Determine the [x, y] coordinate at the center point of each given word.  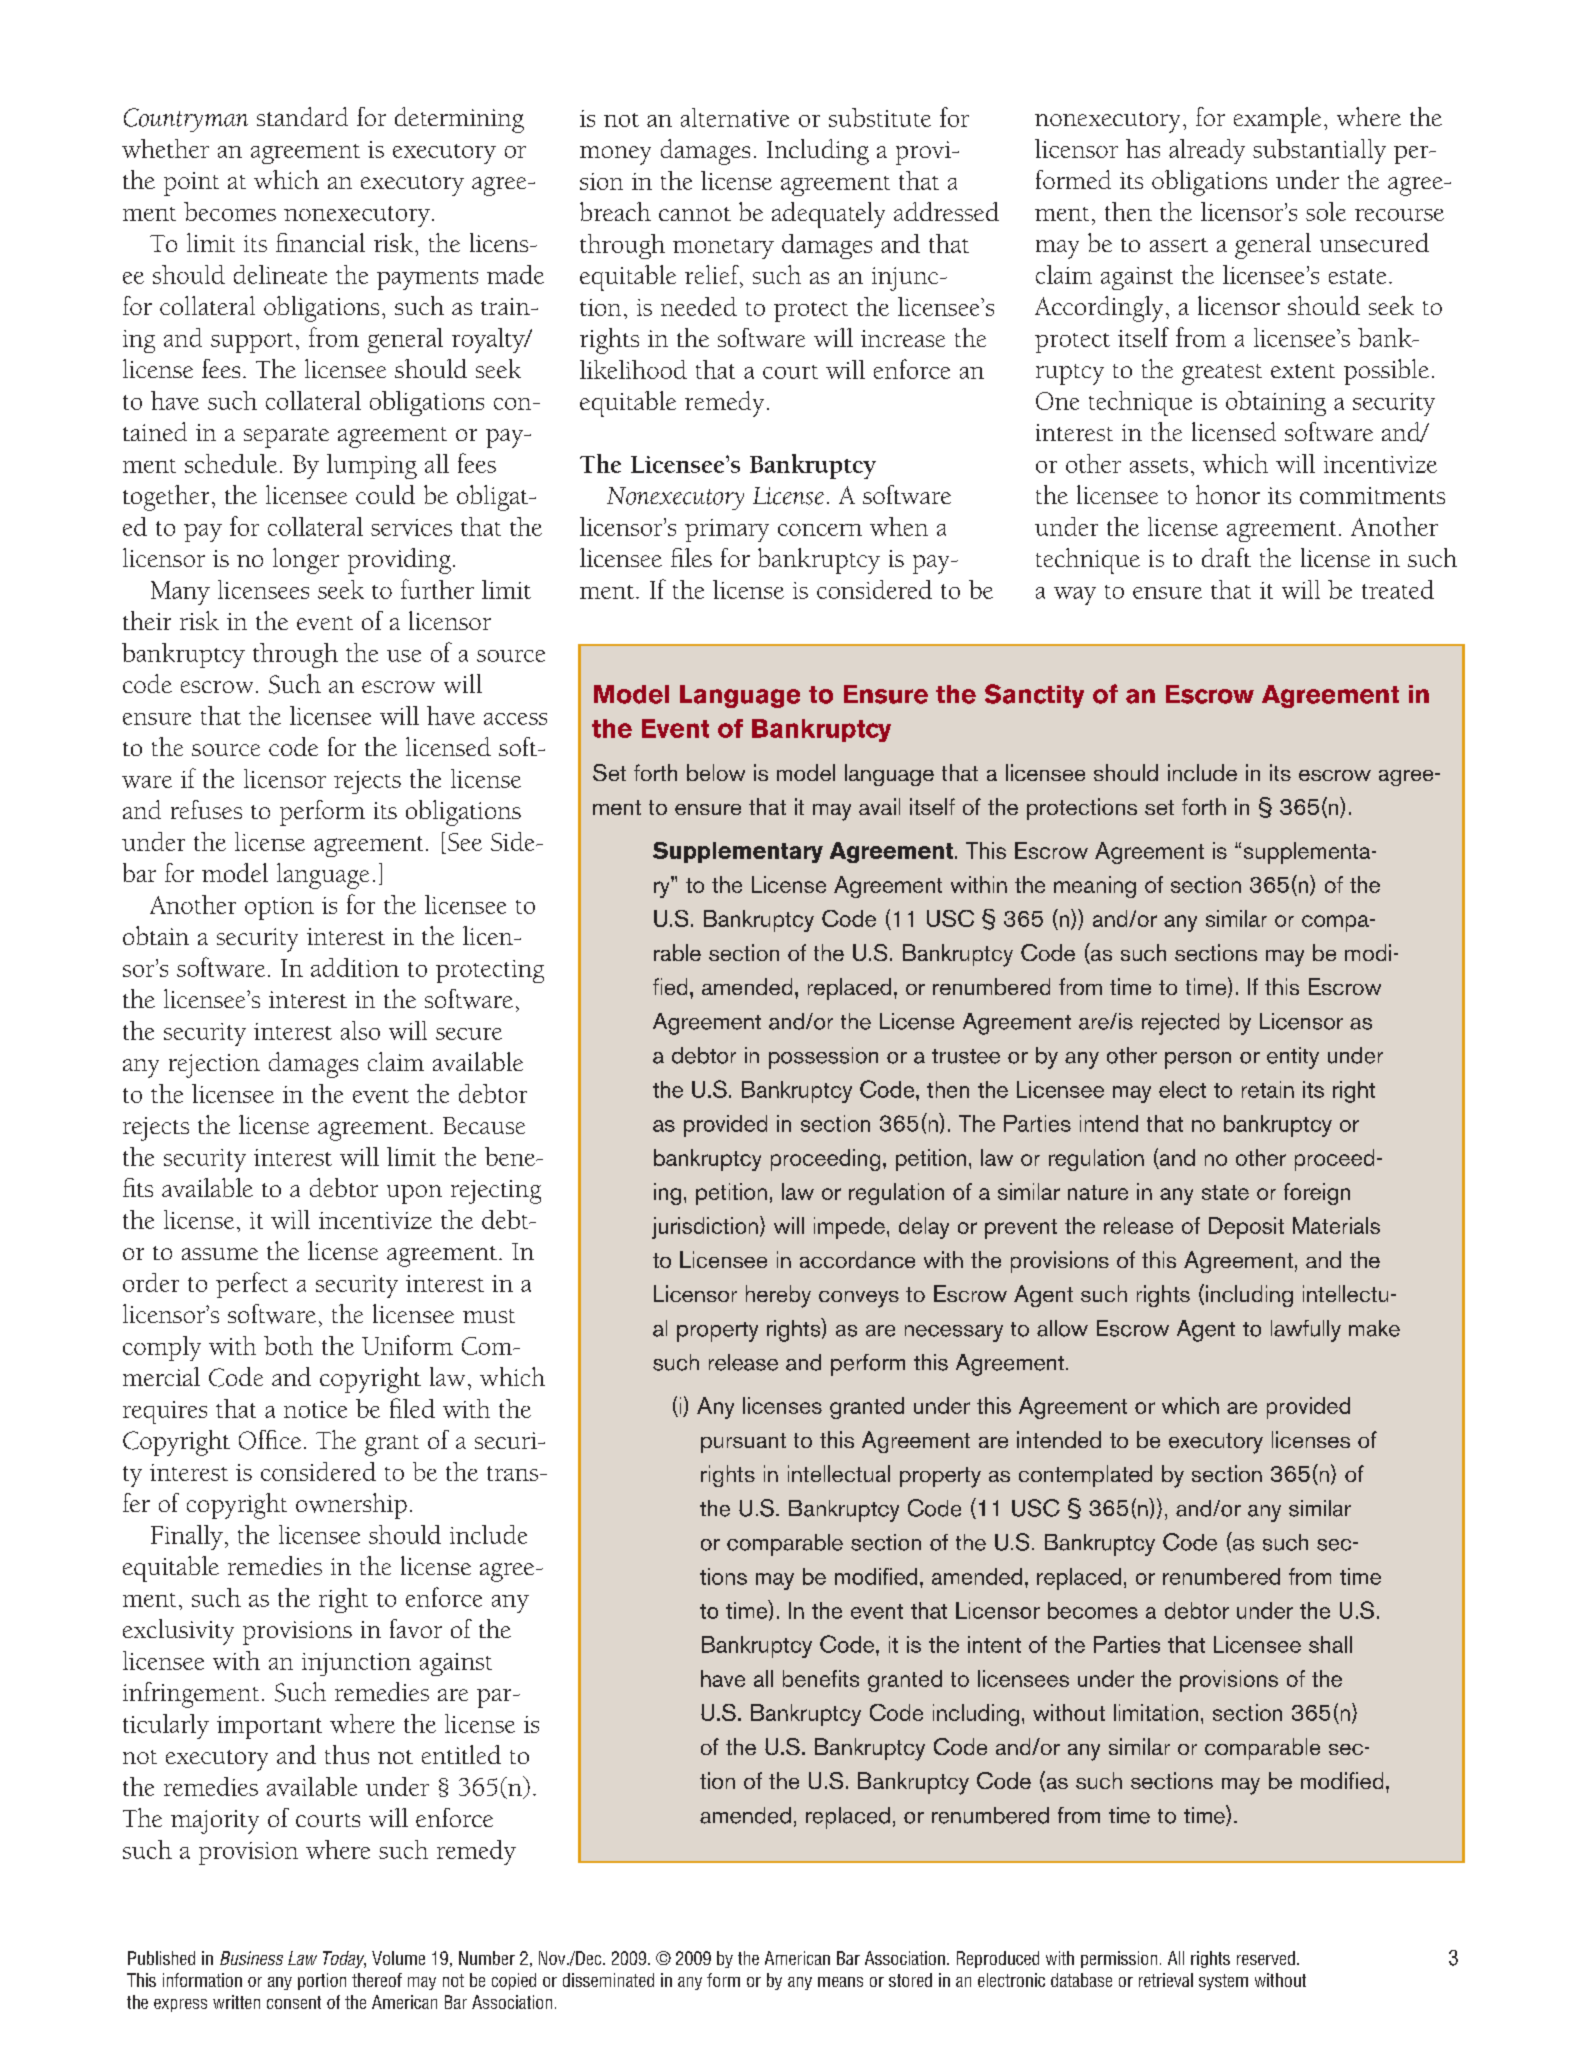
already [1207, 151]
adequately [828, 215]
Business [251, 1958]
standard [302, 116]
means [840, 1982]
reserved [1266, 1958]
